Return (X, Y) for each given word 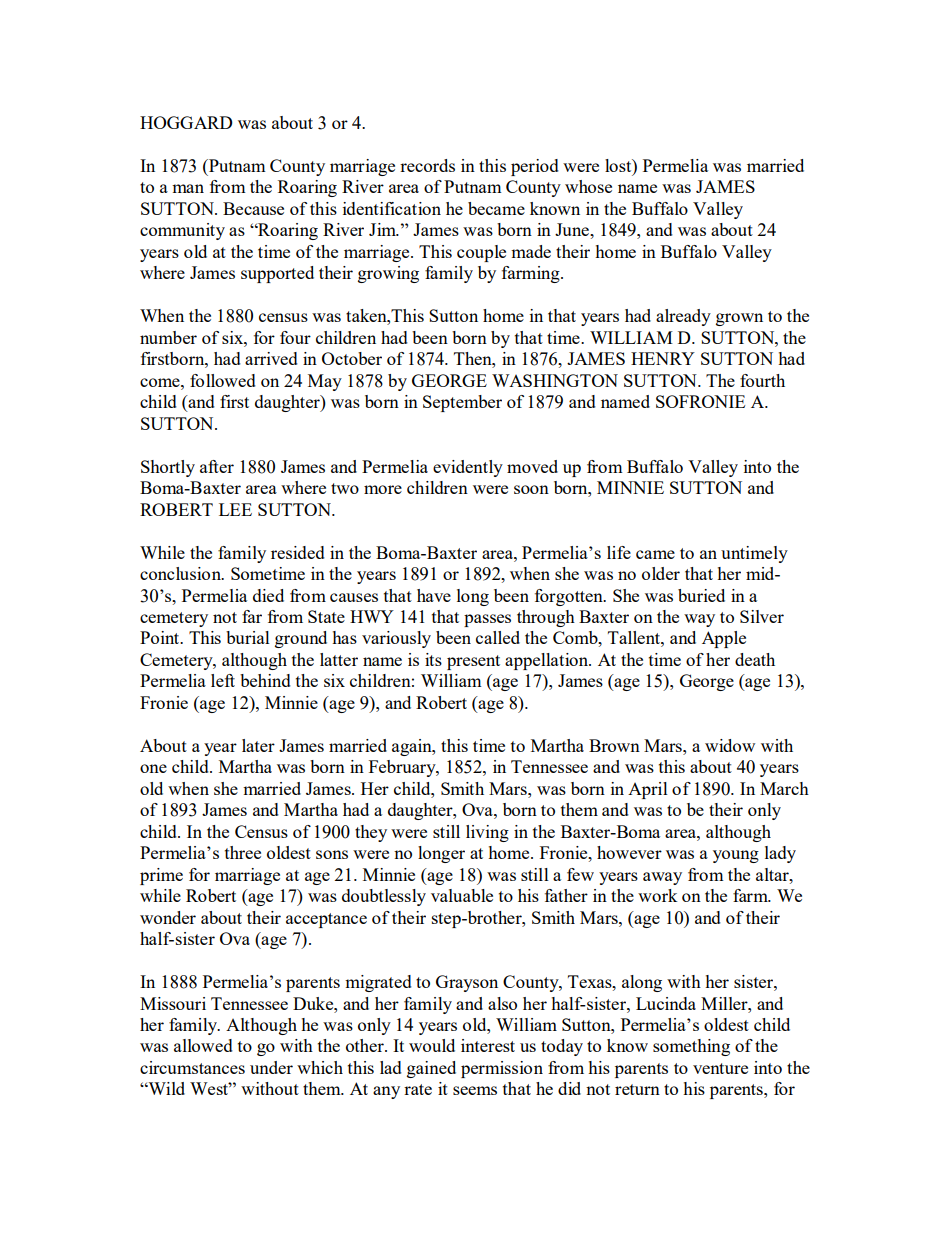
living (487, 833)
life (619, 552)
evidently (468, 468)
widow (730, 745)
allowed (203, 1045)
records (427, 165)
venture (720, 1068)
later (258, 745)
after (217, 466)
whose (588, 186)
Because (253, 208)
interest (488, 1045)
